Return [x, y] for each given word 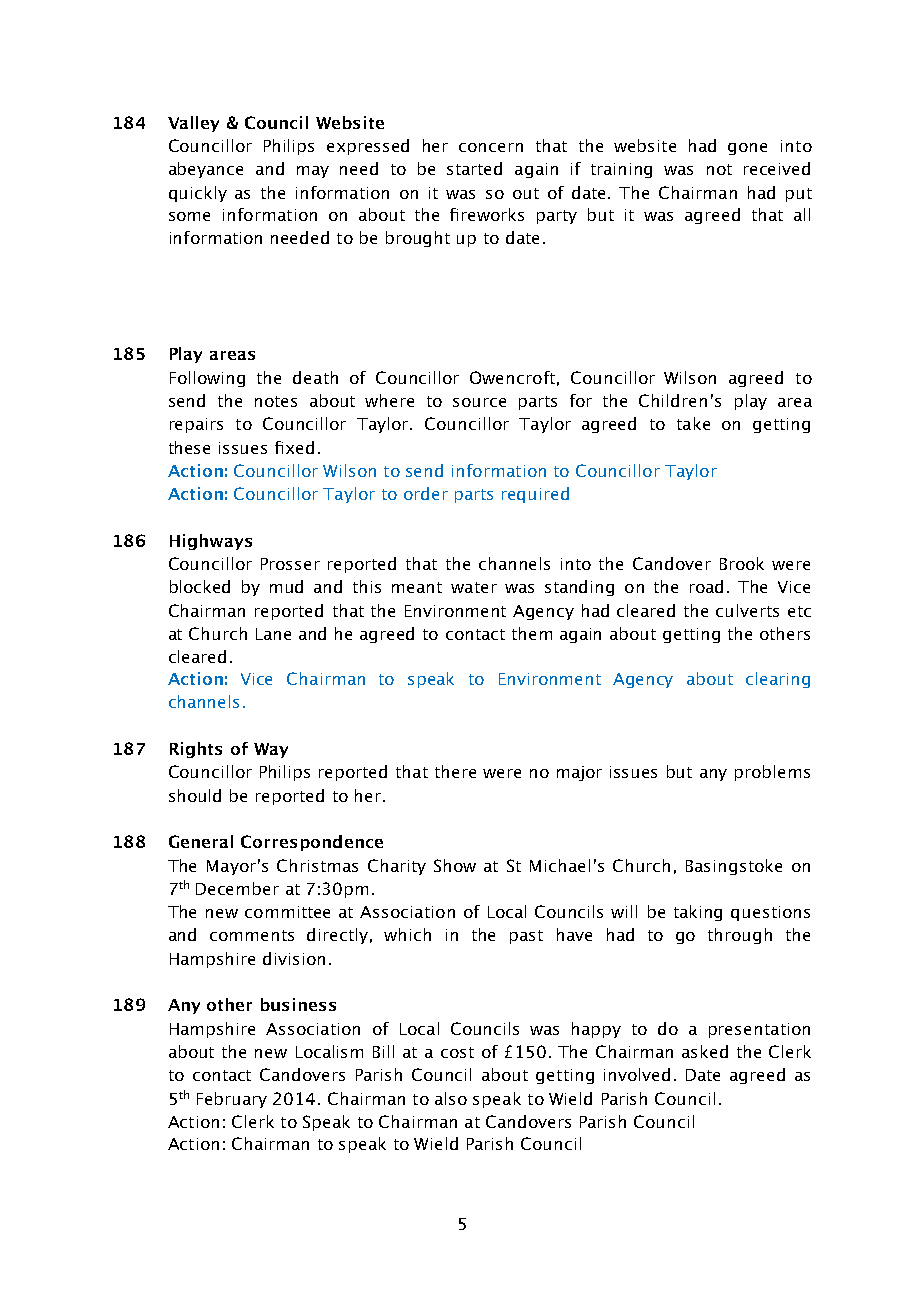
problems [772, 773]
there [455, 771]
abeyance [206, 170]
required [535, 495]
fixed [294, 447]
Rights [196, 750]
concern [491, 147]
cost [457, 1052]
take [693, 423]
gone [747, 149]
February [232, 1100]
